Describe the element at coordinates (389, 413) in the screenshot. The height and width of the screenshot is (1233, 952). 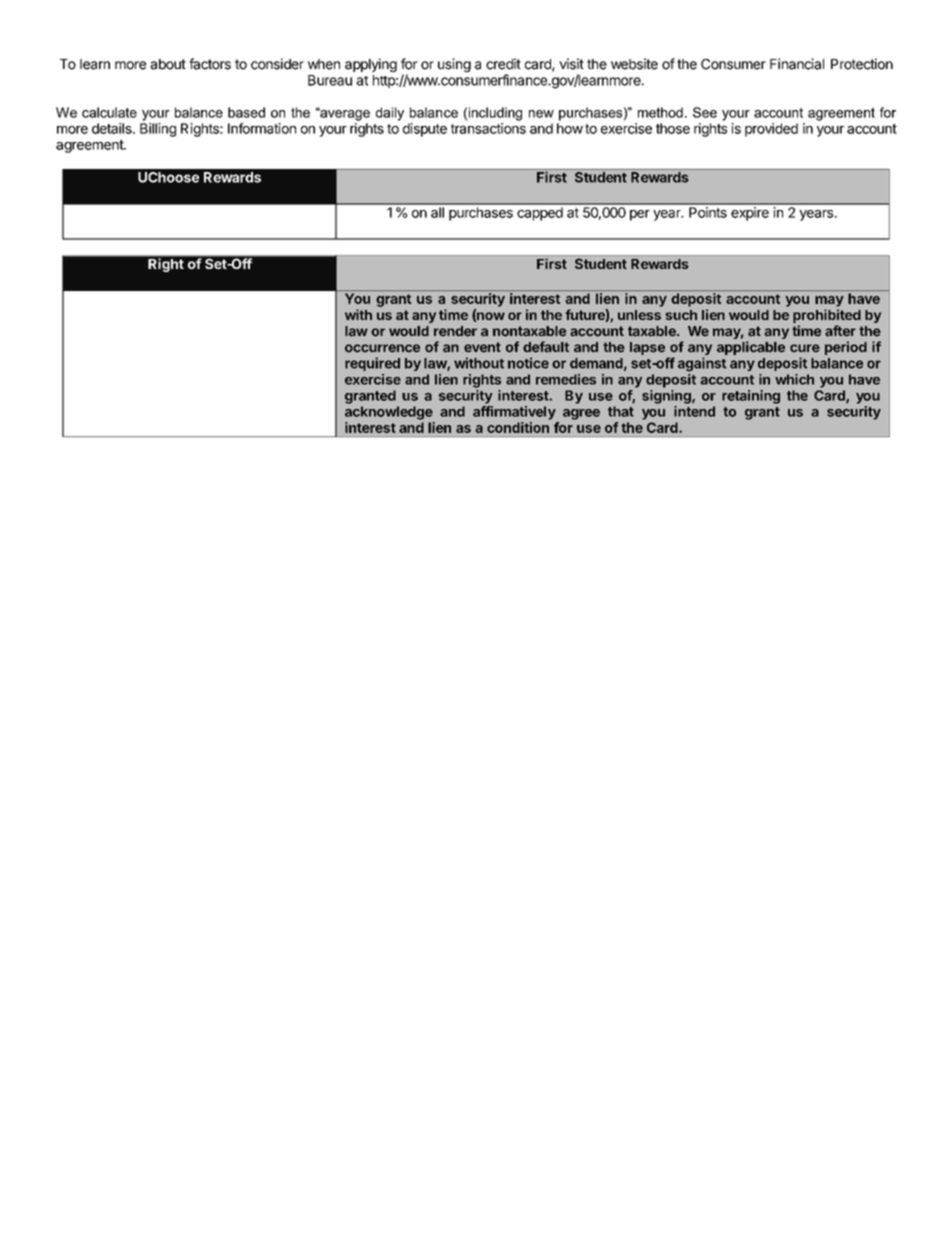
I see `acknowledge` at that location.
